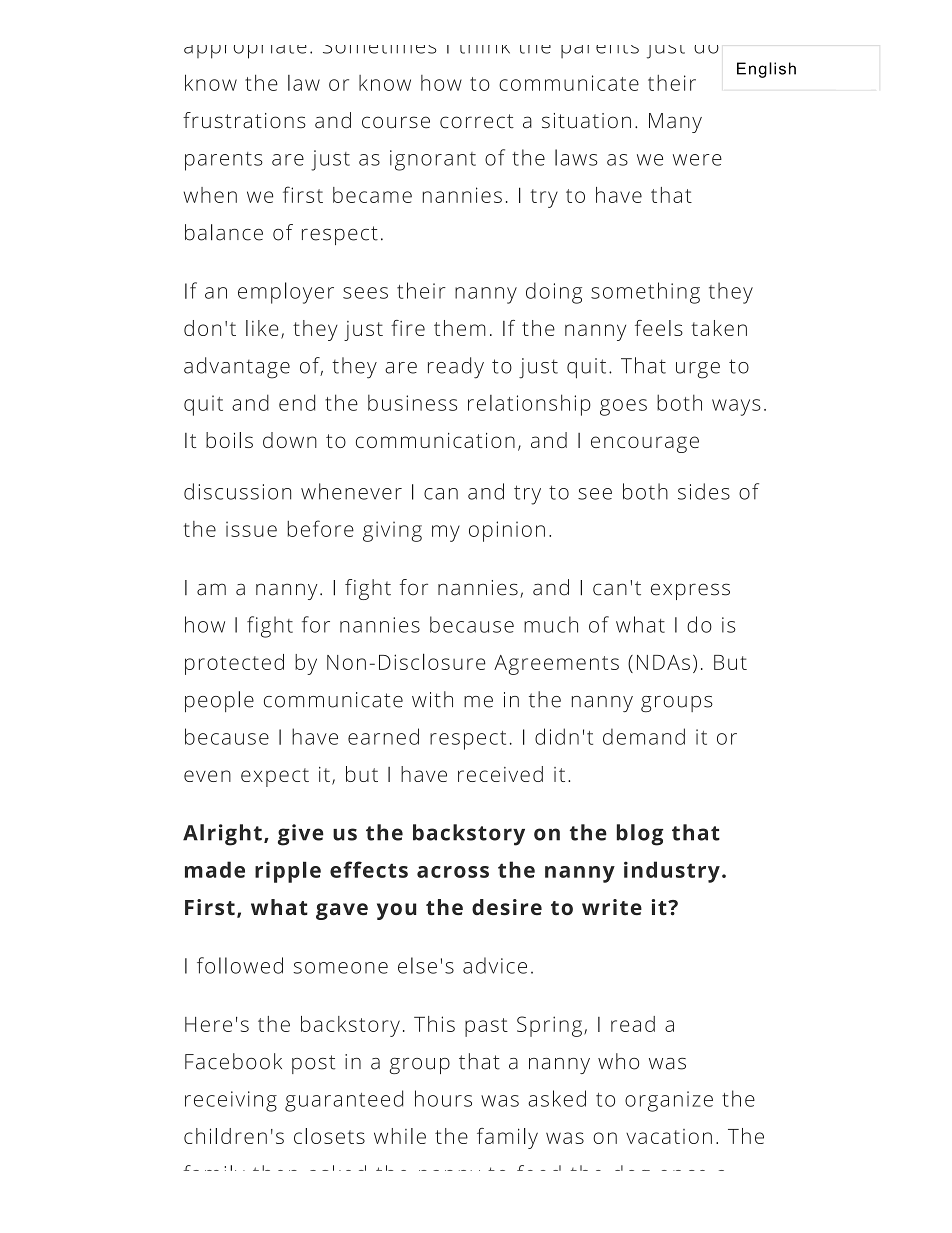 The height and width of the document is (1233, 952). Describe the element at coordinates (675, 123) in the document. I see `Many` at that location.
